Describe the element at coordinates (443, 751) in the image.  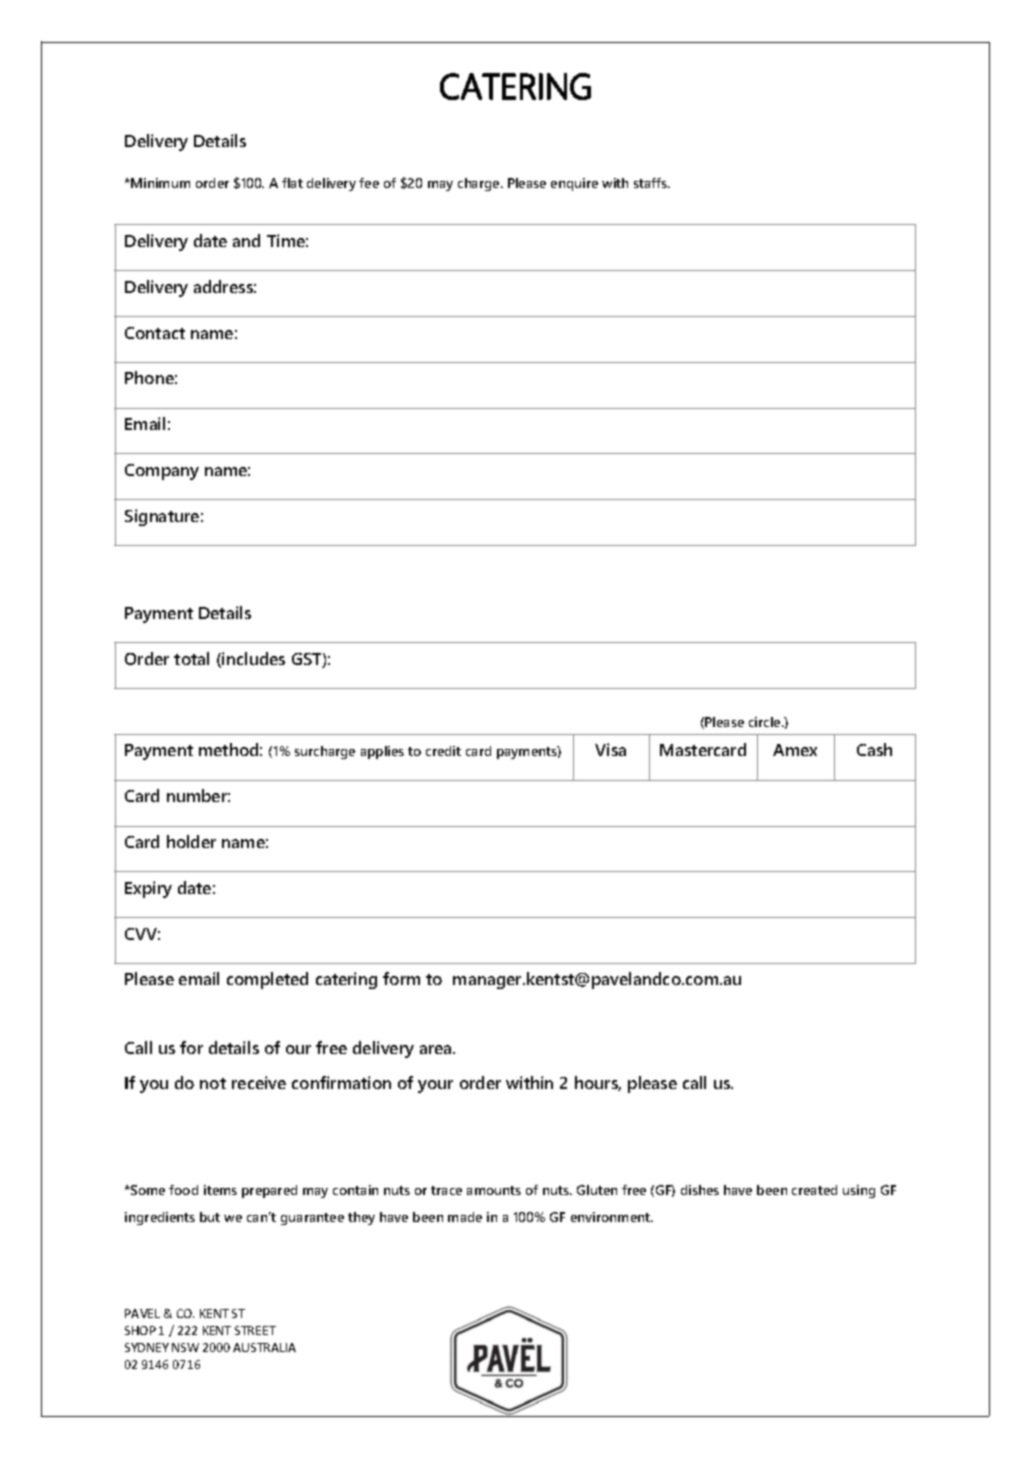
I see `credit` at that location.
